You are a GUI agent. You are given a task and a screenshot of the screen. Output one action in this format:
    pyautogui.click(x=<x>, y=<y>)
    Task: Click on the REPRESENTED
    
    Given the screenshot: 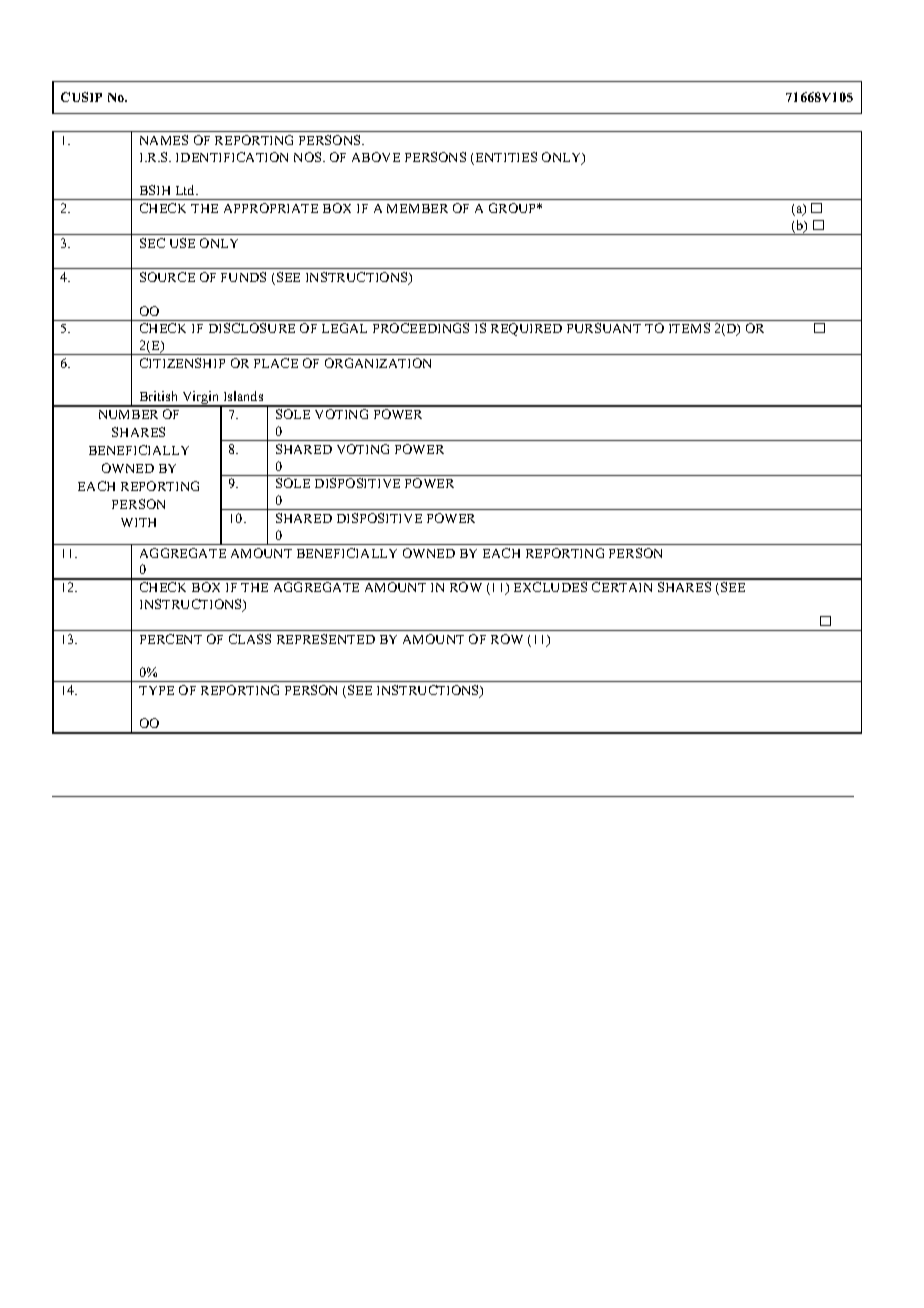 What is the action you would take?
    pyautogui.click(x=326, y=639)
